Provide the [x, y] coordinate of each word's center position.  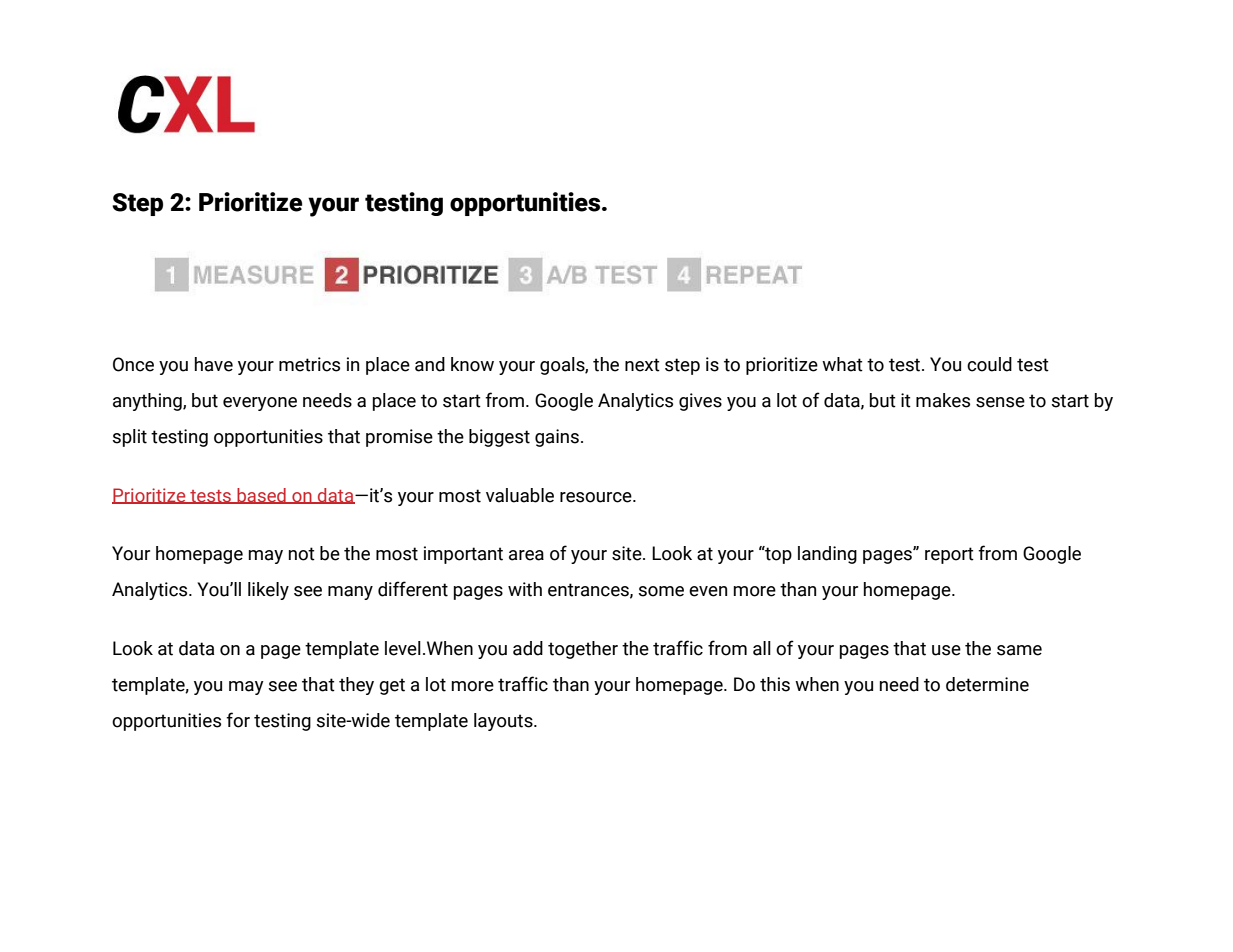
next [642, 365]
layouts [504, 722]
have [214, 364]
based [261, 496]
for [238, 720]
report [949, 555]
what [842, 364]
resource [597, 497]
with [525, 589]
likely [268, 591]
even [708, 591]
